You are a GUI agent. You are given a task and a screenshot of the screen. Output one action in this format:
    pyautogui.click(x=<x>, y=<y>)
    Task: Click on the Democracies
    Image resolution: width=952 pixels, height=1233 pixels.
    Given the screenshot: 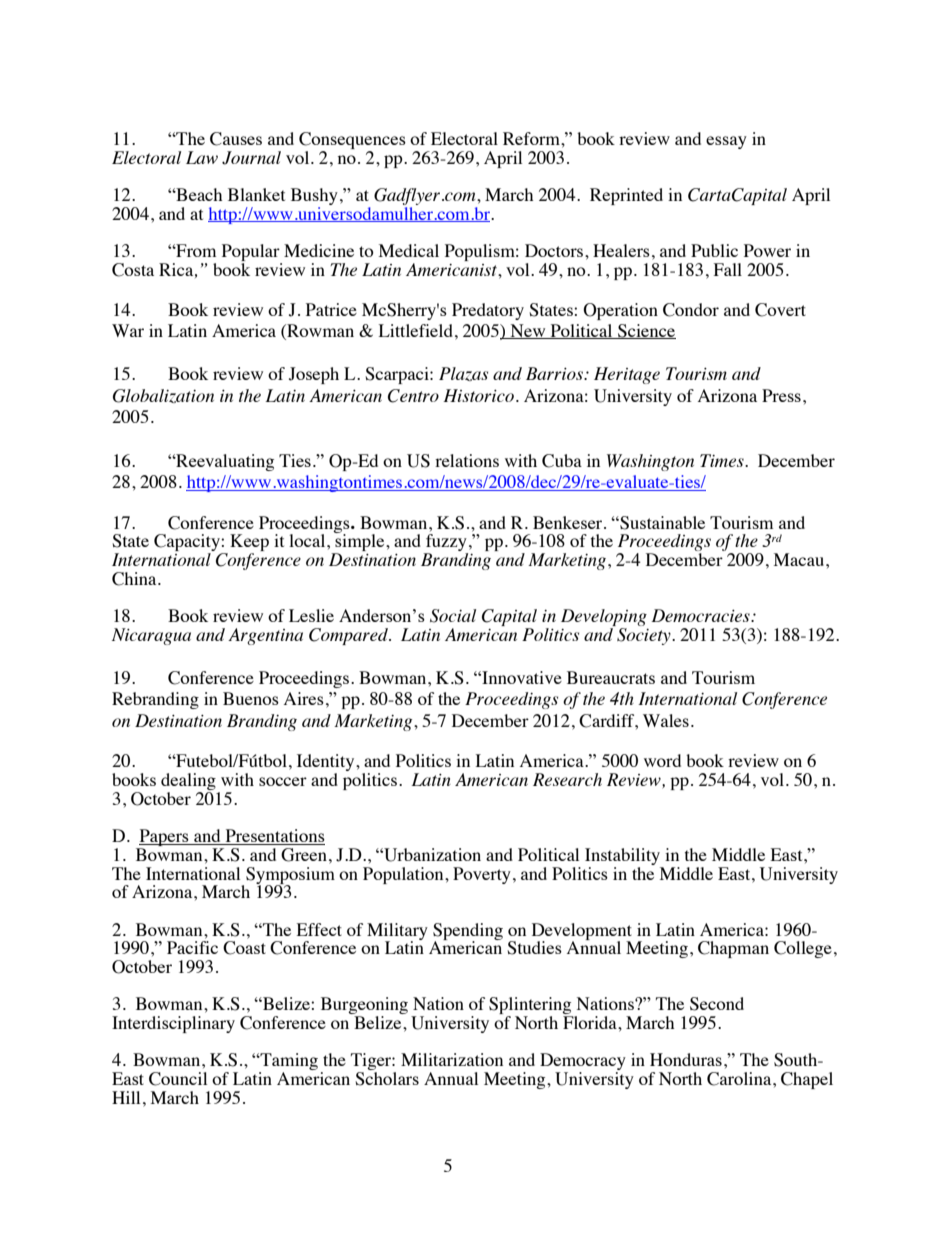 What is the action you would take?
    pyautogui.click(x=701, y=615)
